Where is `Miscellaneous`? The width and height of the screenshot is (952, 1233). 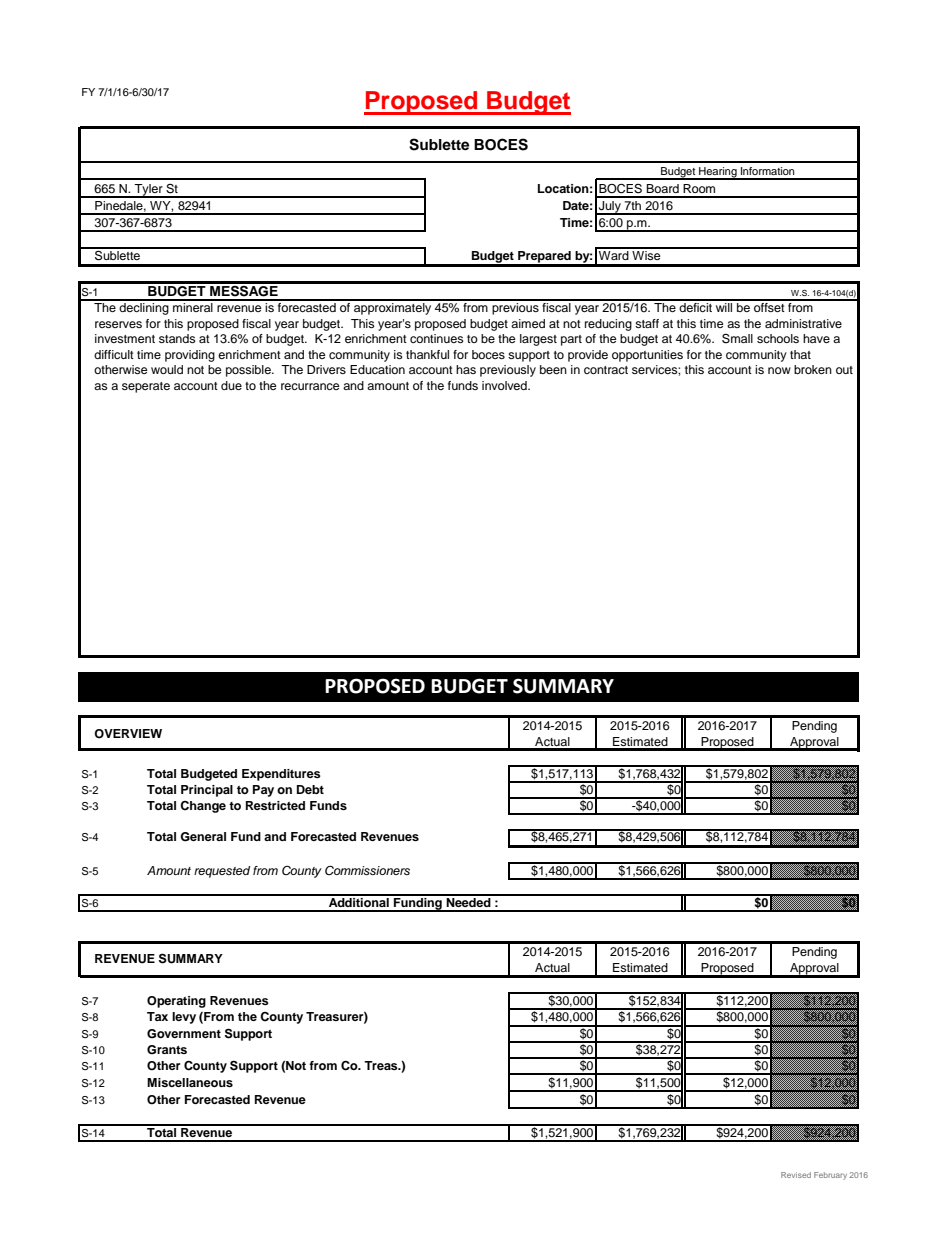 Miscellaneous is located at coordinates (190, 1082).
